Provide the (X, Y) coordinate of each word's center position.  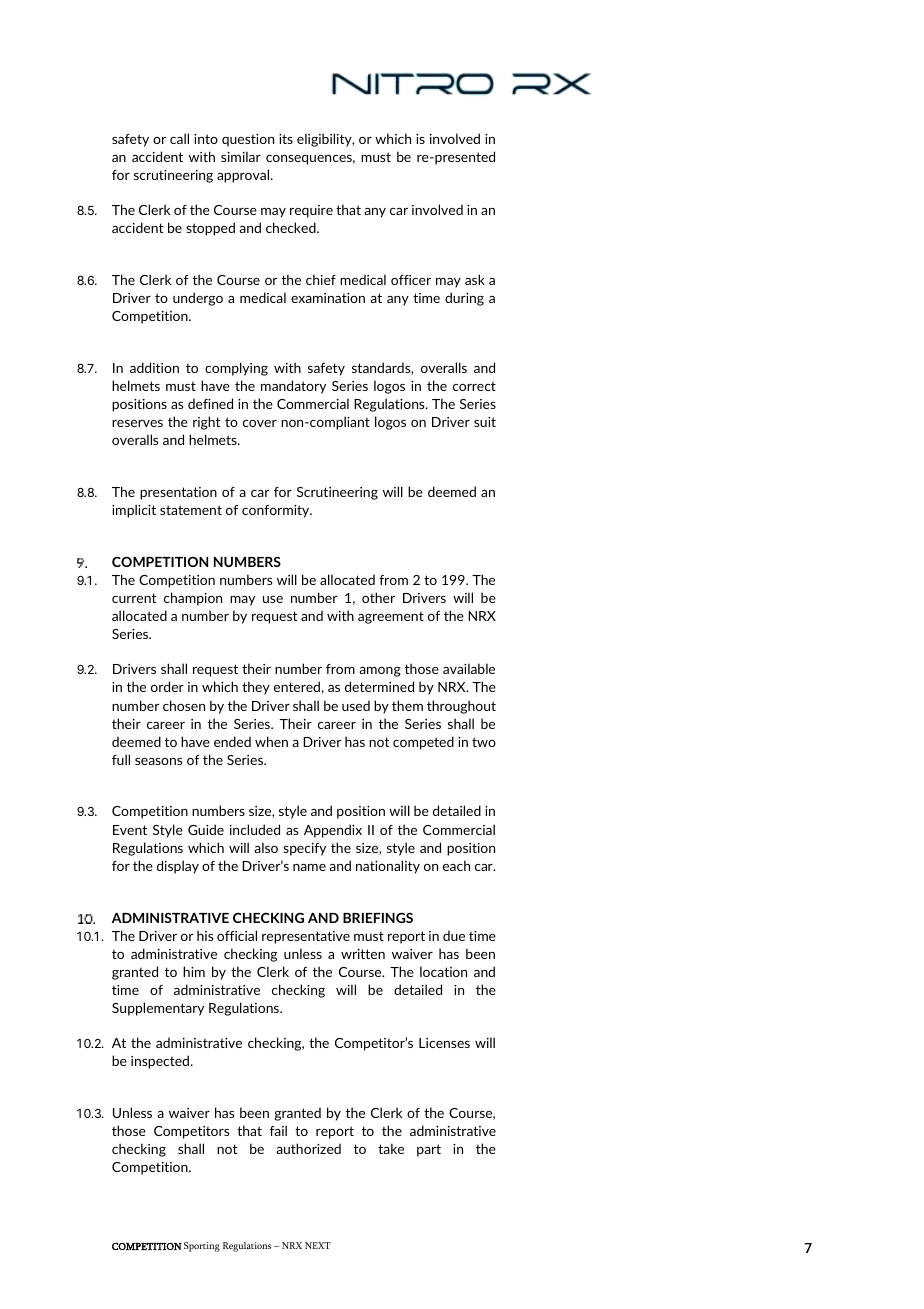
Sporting (202, 1247)
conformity (277, 511)
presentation (178, 493)
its (286, 139)
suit (485, 422)
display (178, 867)
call (179, 138)
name (309, 867)
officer (411, 280)
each (456, 865)
